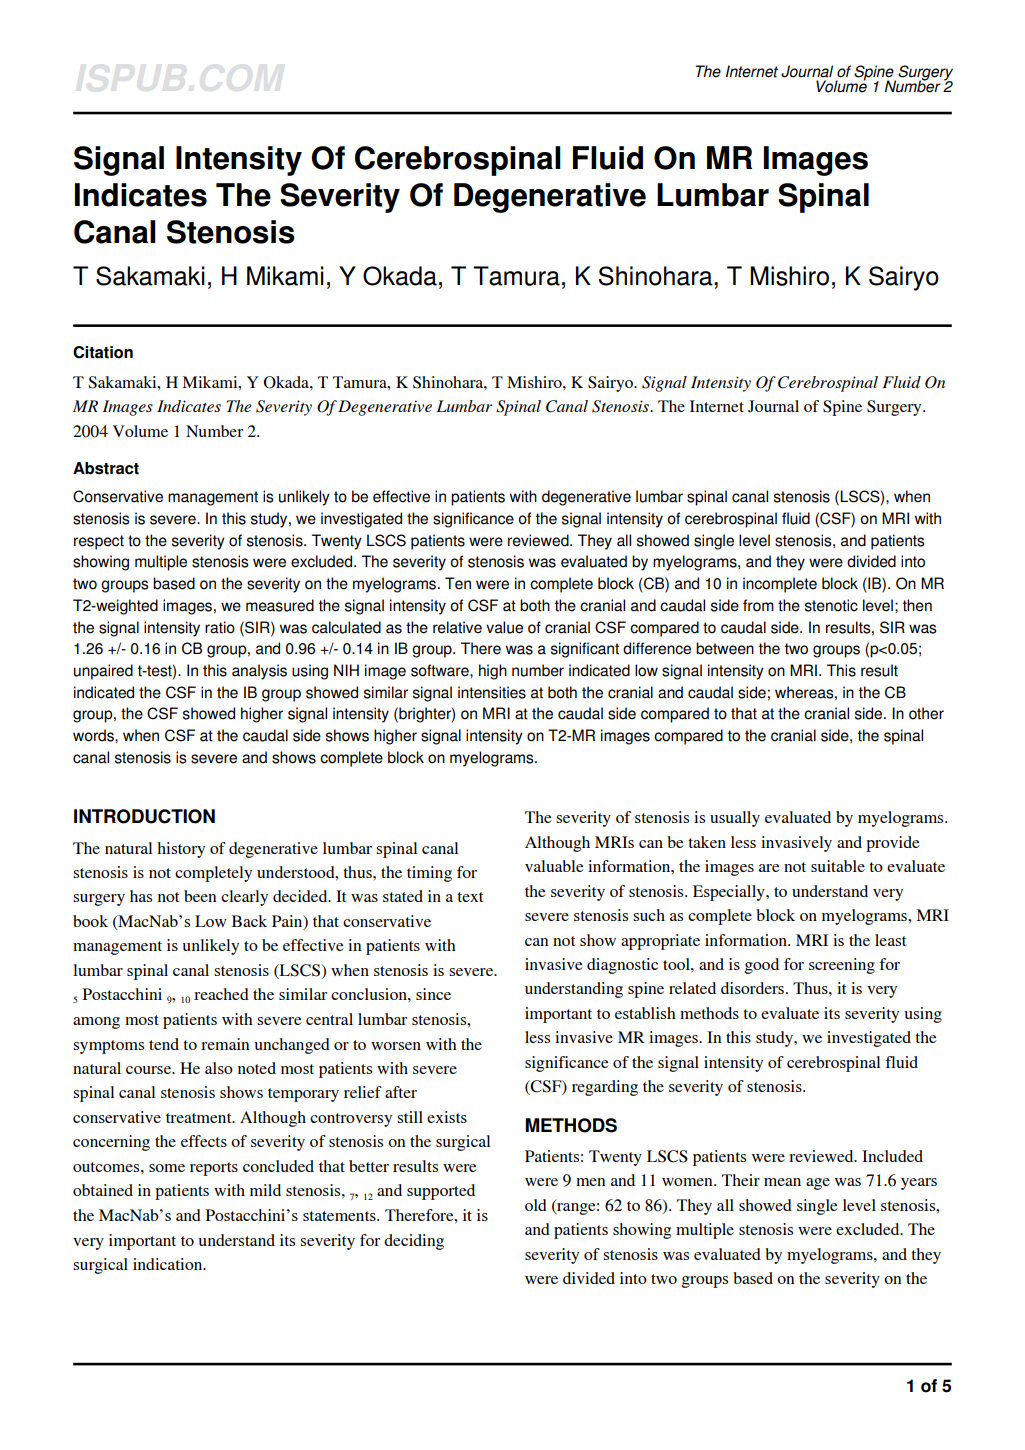  What do you see at coordinates (554, 866) in the document?
I see `valuable` at bounding box center [554, 866].
